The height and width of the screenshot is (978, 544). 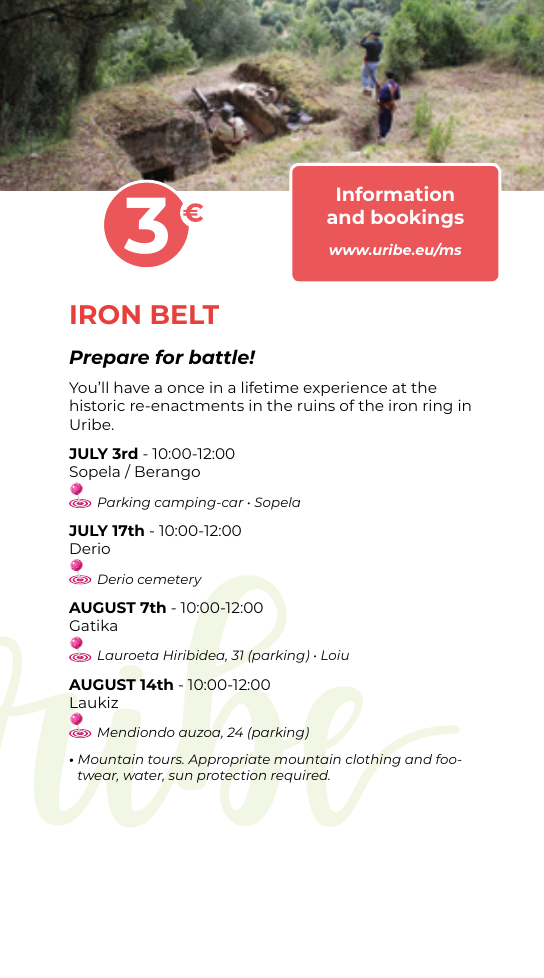 What do you see at coordinates (418, 218) in the screenshot?
I see `bookings` at bounding box center [418, 218].
